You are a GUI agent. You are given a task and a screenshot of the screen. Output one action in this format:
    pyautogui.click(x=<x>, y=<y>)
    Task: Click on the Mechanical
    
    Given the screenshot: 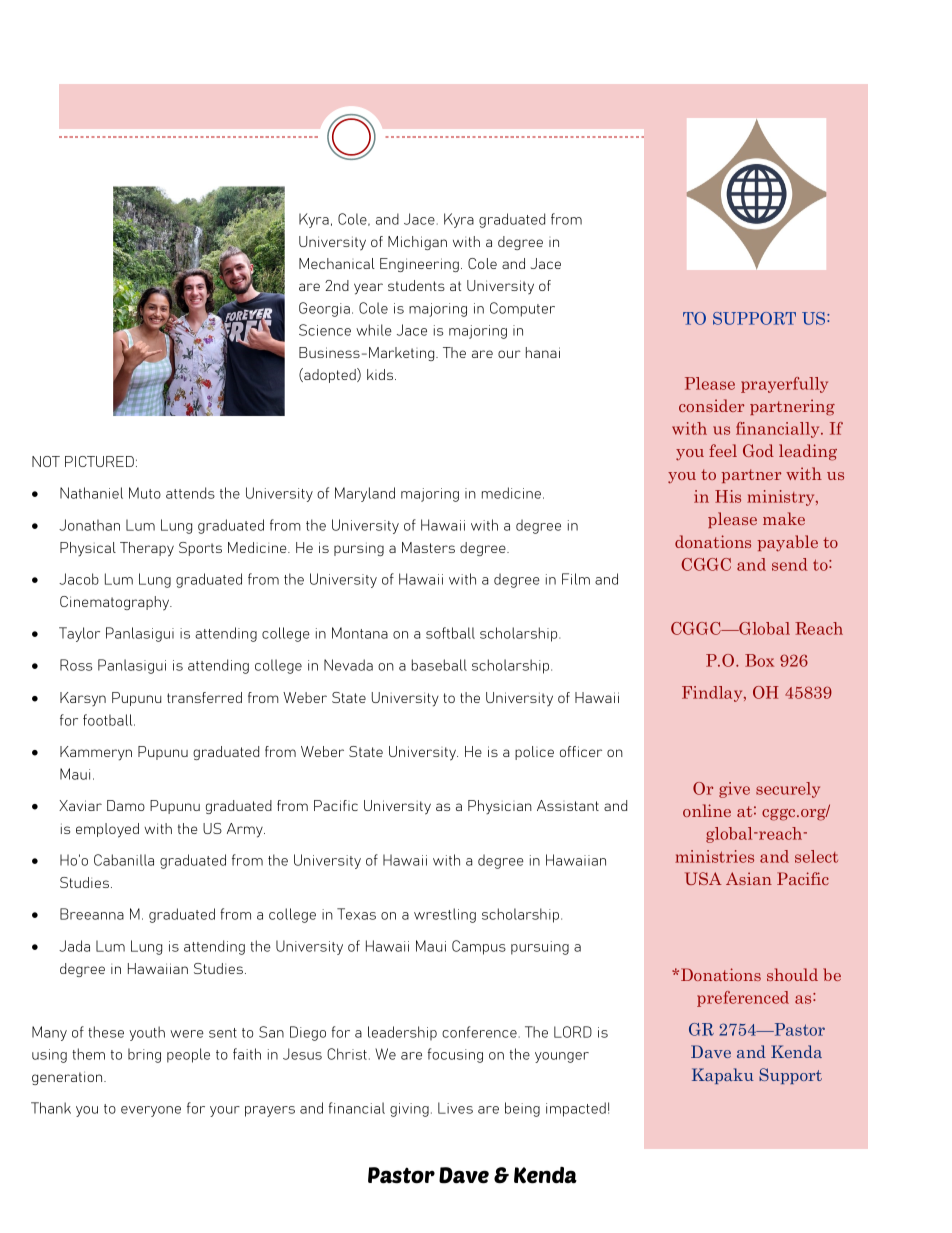 What is the action you would take?
    pyautogui.click(x=337, y=263)
